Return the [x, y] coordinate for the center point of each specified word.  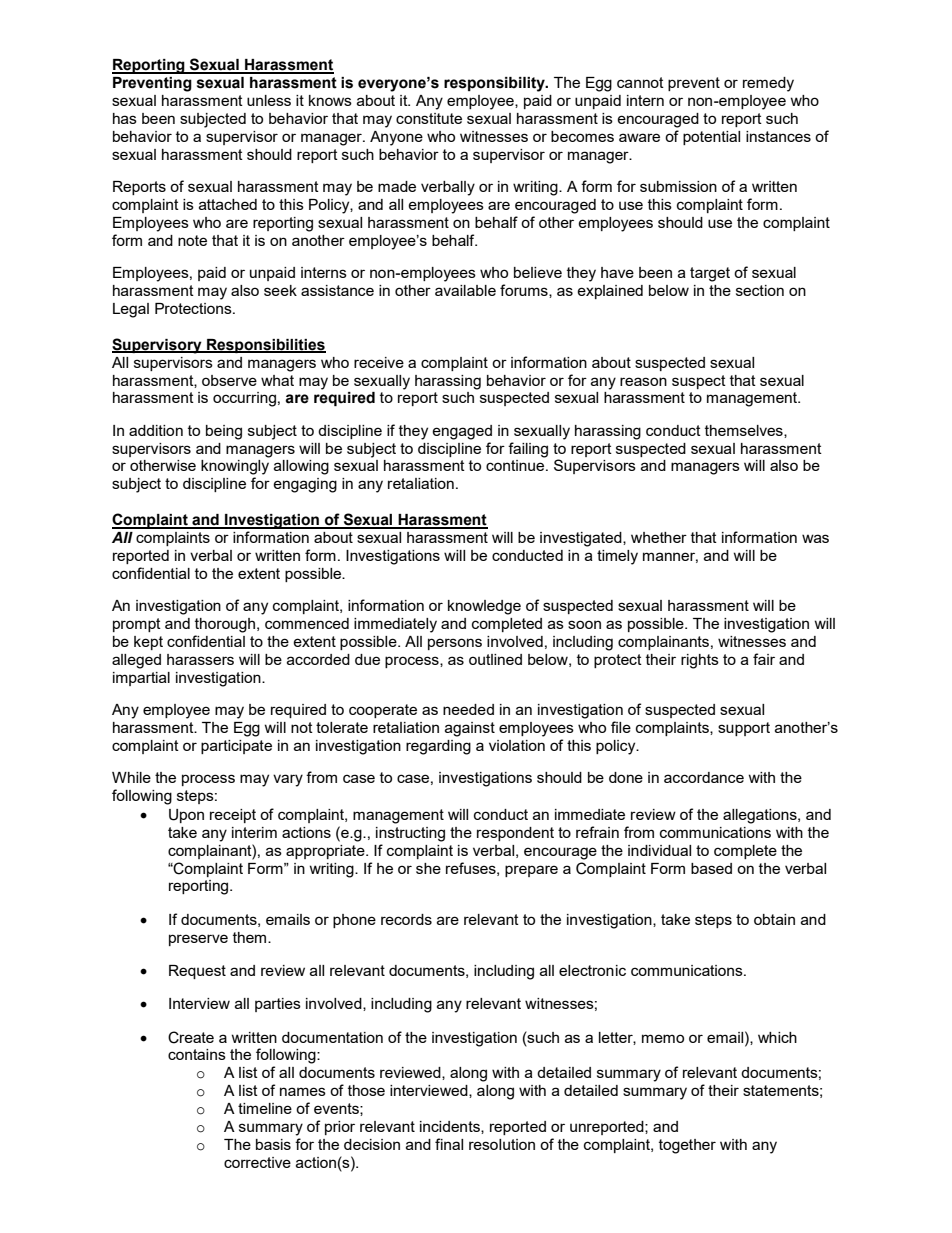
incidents [451, 1127]
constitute [429, 118]
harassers [200, 659]
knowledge [484, 607]
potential [711, 138]
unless [269, 100]
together [687, 1146]
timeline [265, 1108]
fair [764, 659]
